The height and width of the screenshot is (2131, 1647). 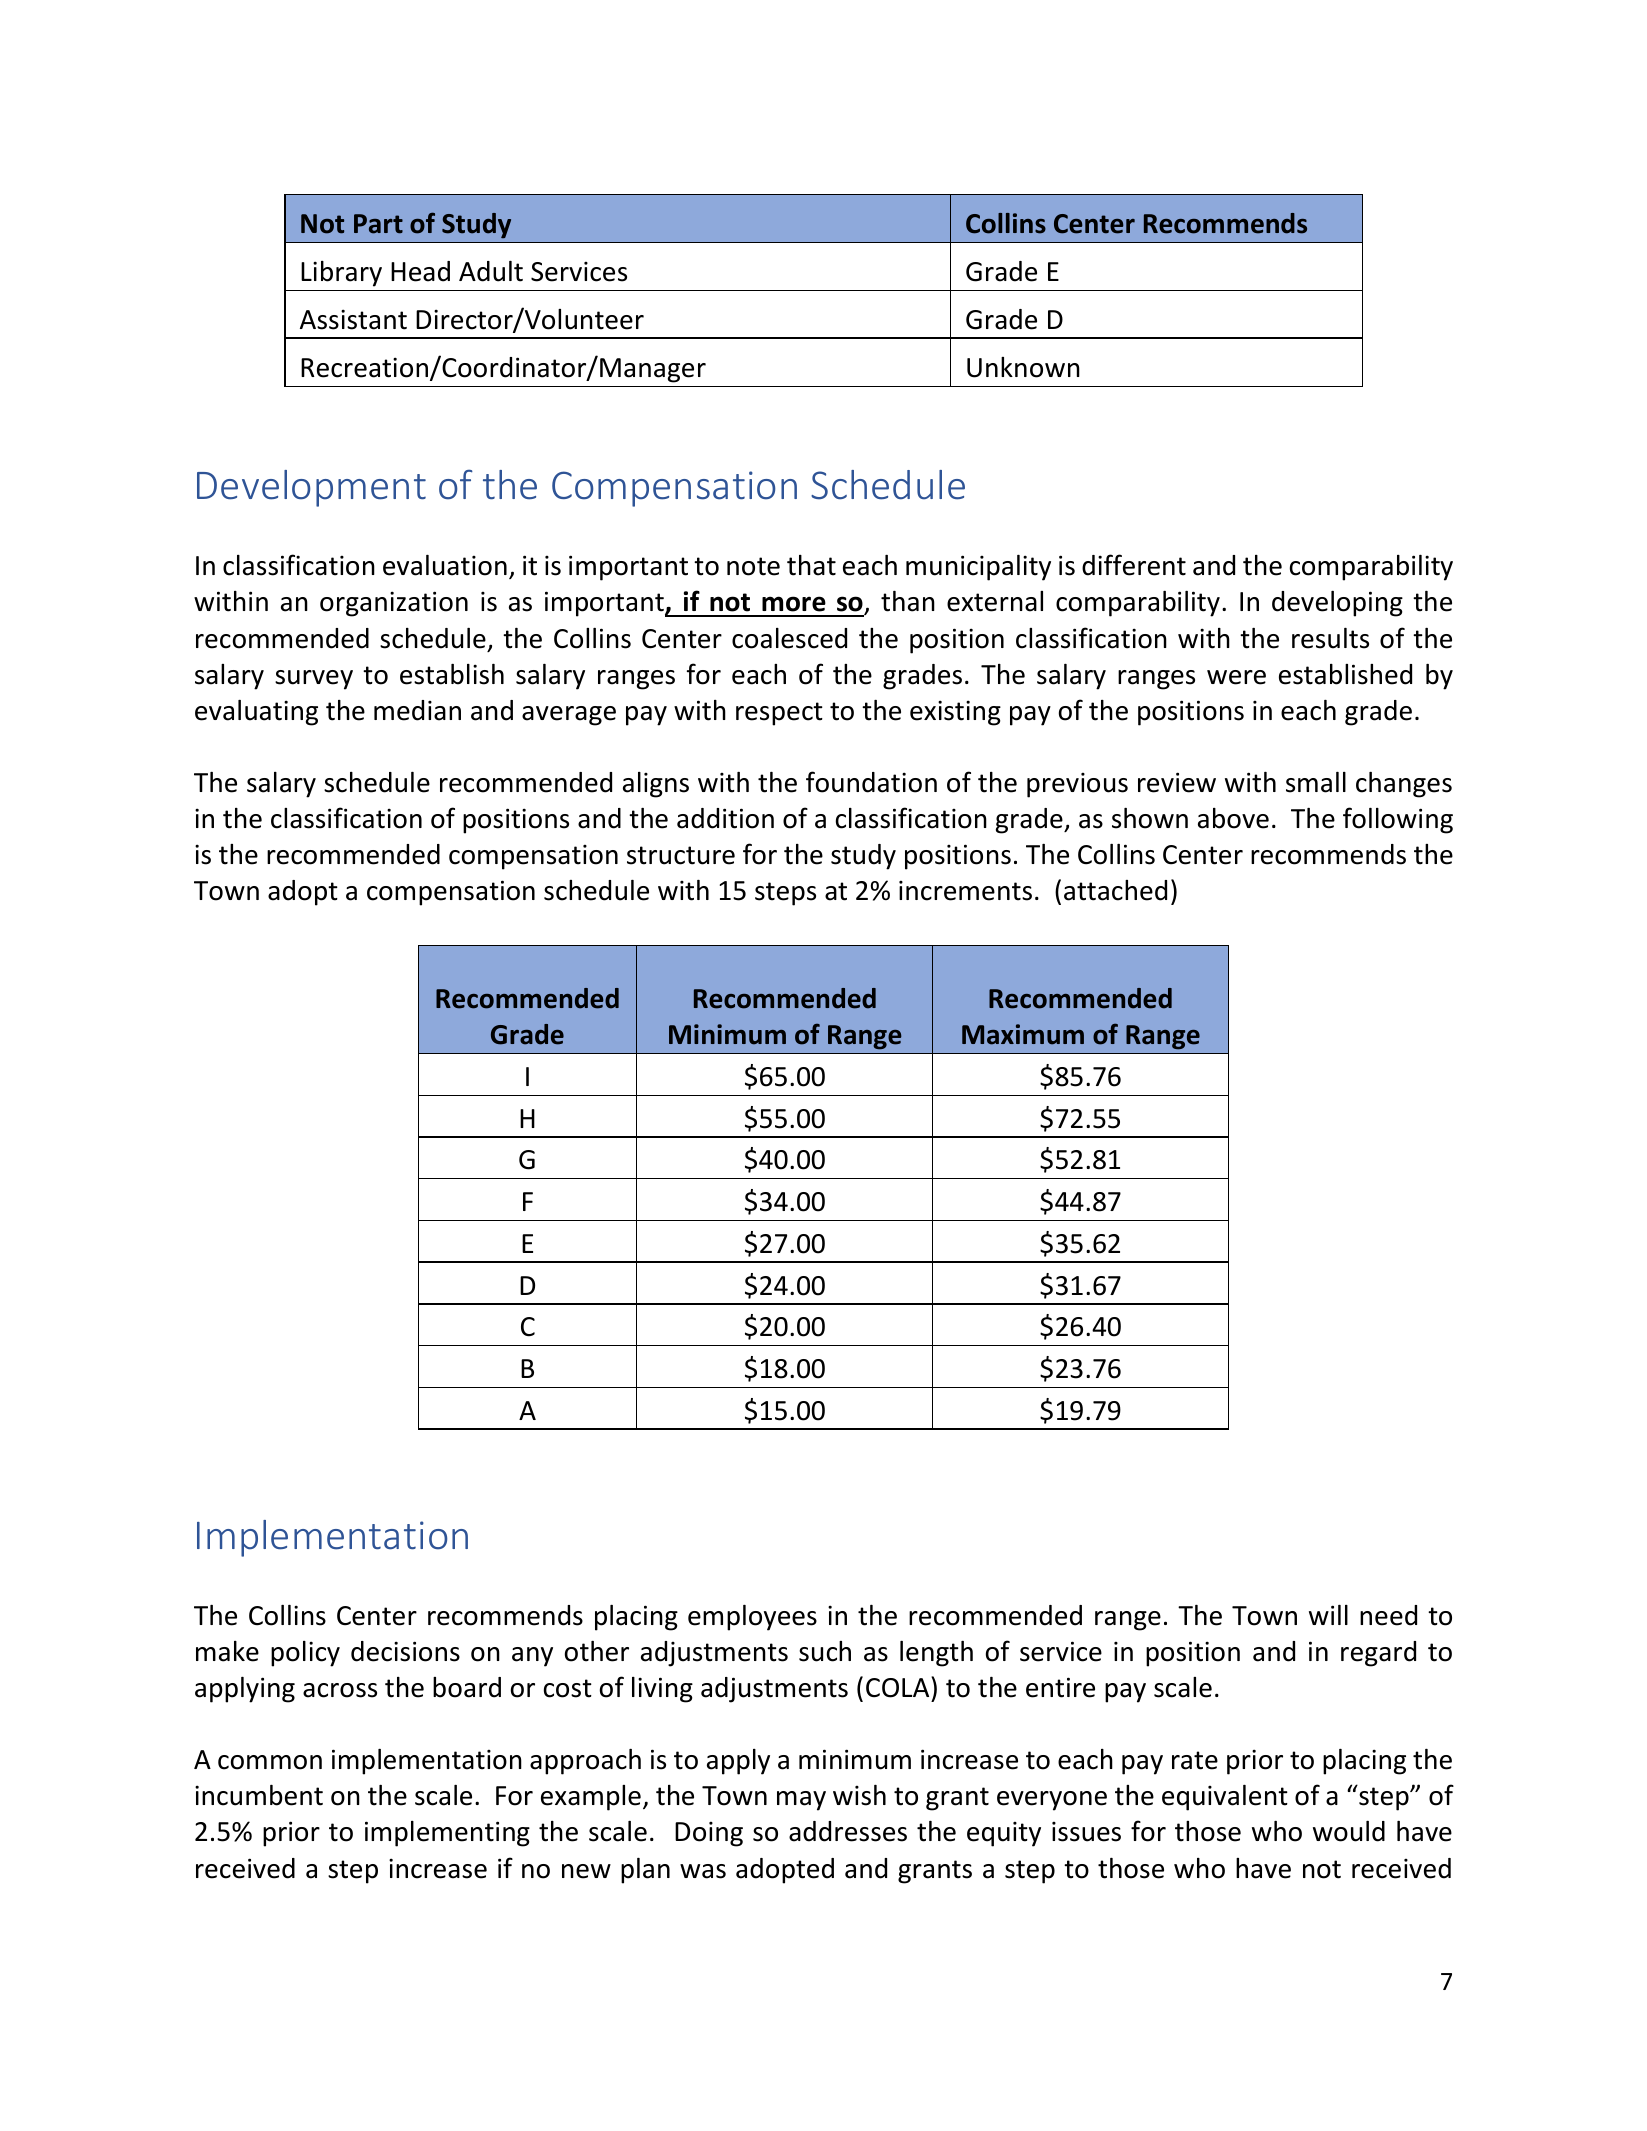 What do you see at coordinates (1134, 565) in the screenshot?
I see `different` at bounding box center [1134, 565].
